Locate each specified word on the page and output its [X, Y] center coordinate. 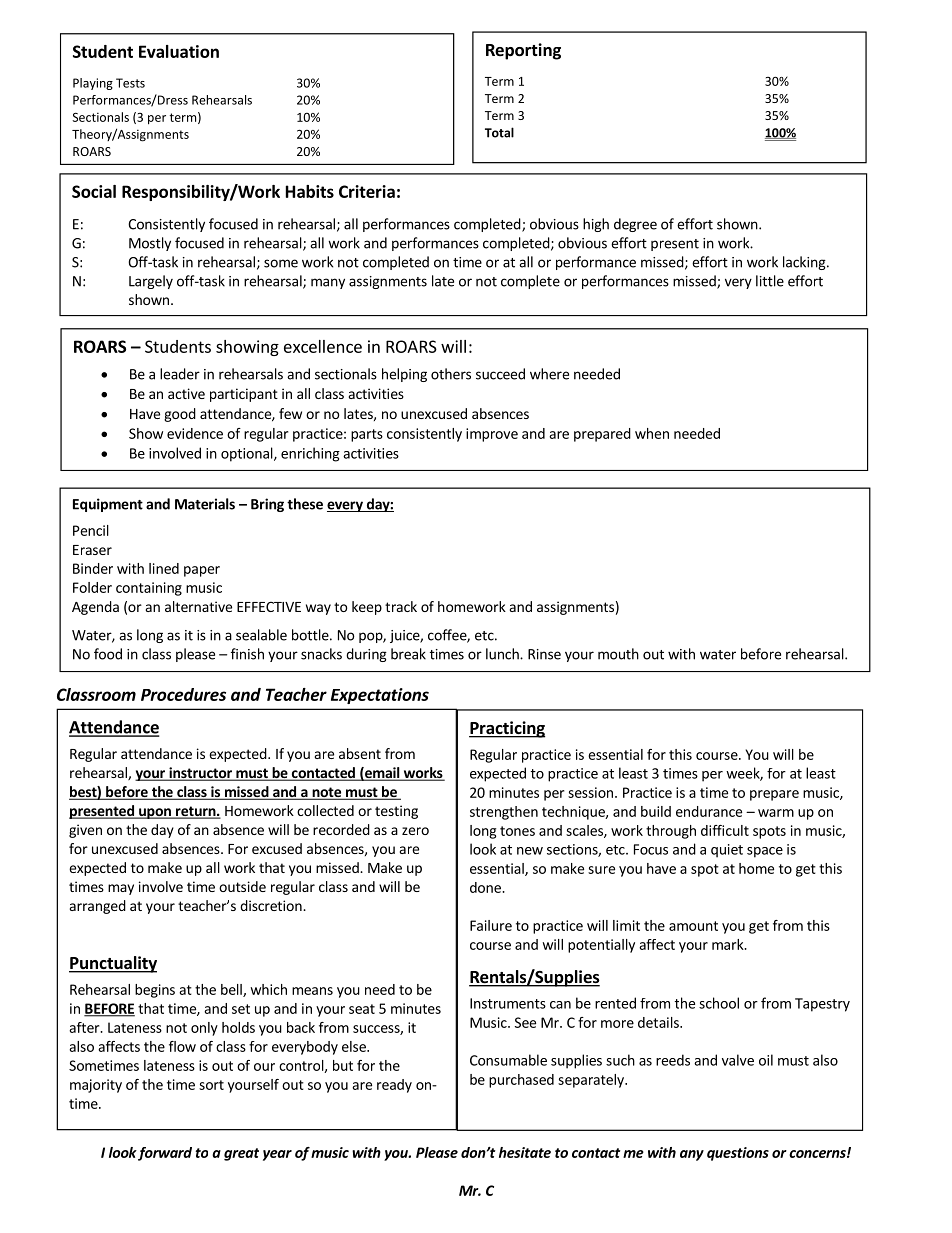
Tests [130, 83]
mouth [618, 654]
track [401, 606]
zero [415, 831]
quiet [727, 851]
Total [499, 132]
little [770, 281]
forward [165, 1154]
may [121, 889]
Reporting [523, 51]
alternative [198, 606]
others [451, 374]
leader [180, 374]
